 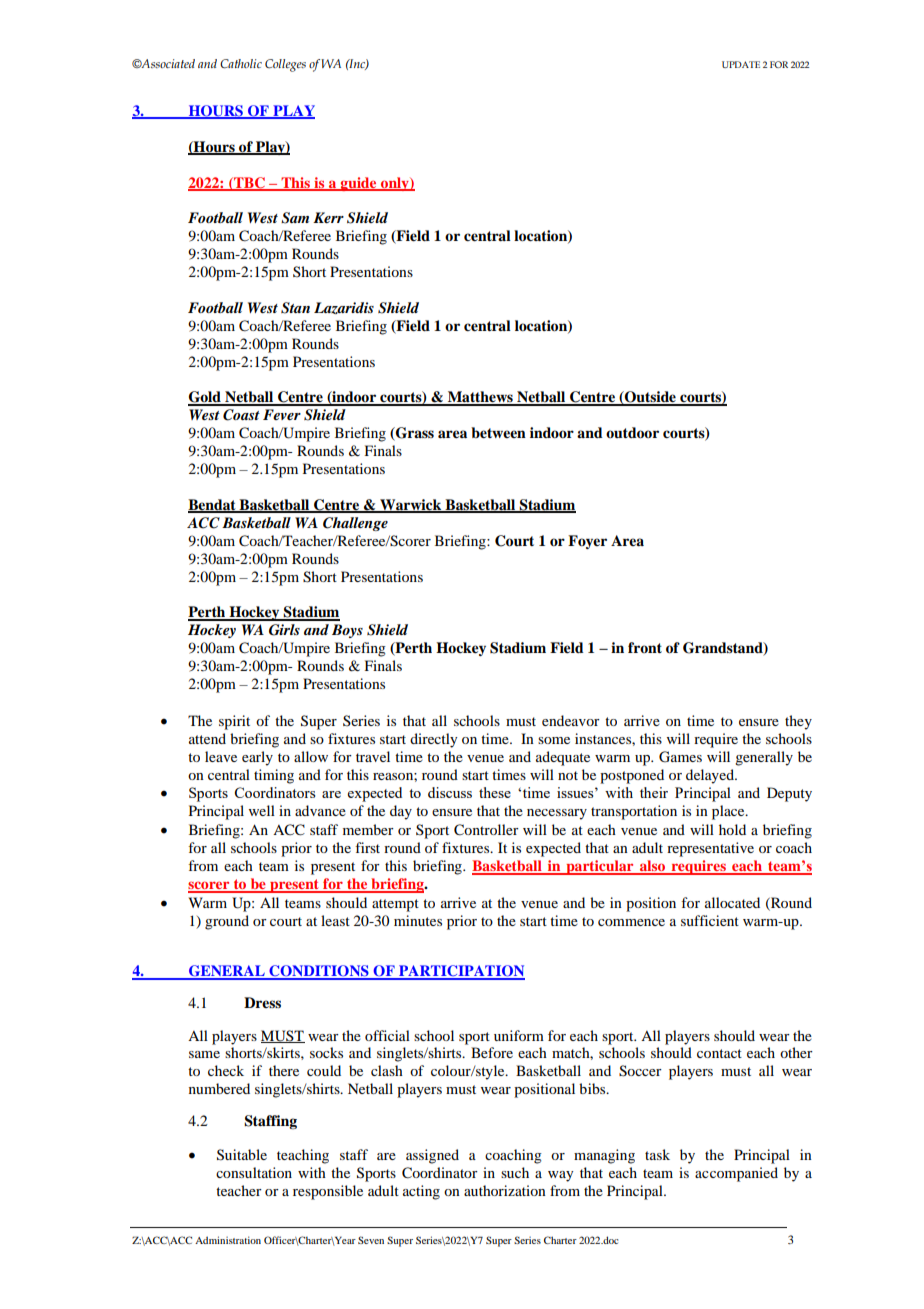 What do you see at coordinates (358, 184) in the screenshot?
I see `guide` at bounding box center [358, 184].
